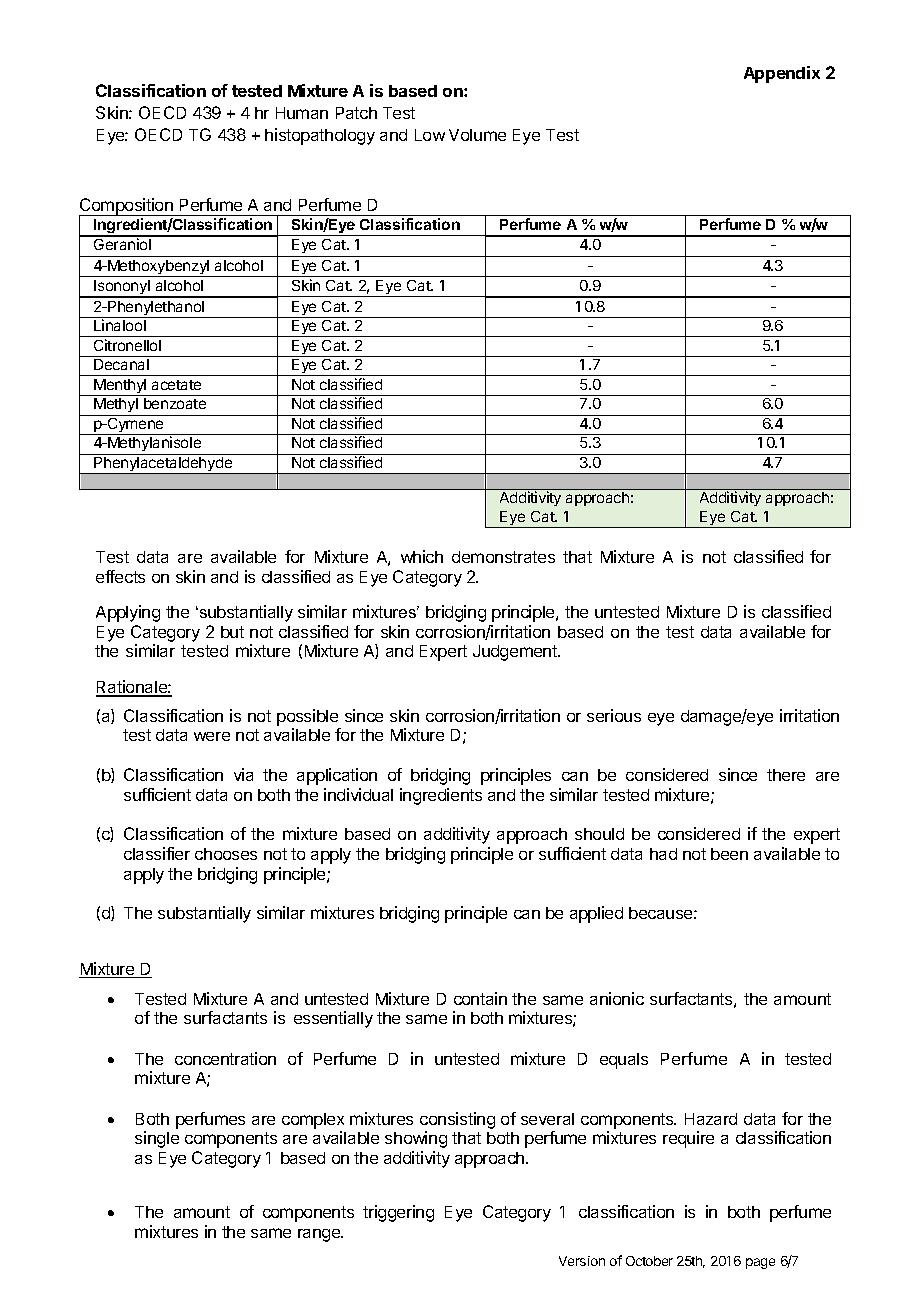 This screenshot has width=924, height=1307. Describe the element at coordinates (430, 135) in the screenshot. I see `Low` at that location.
